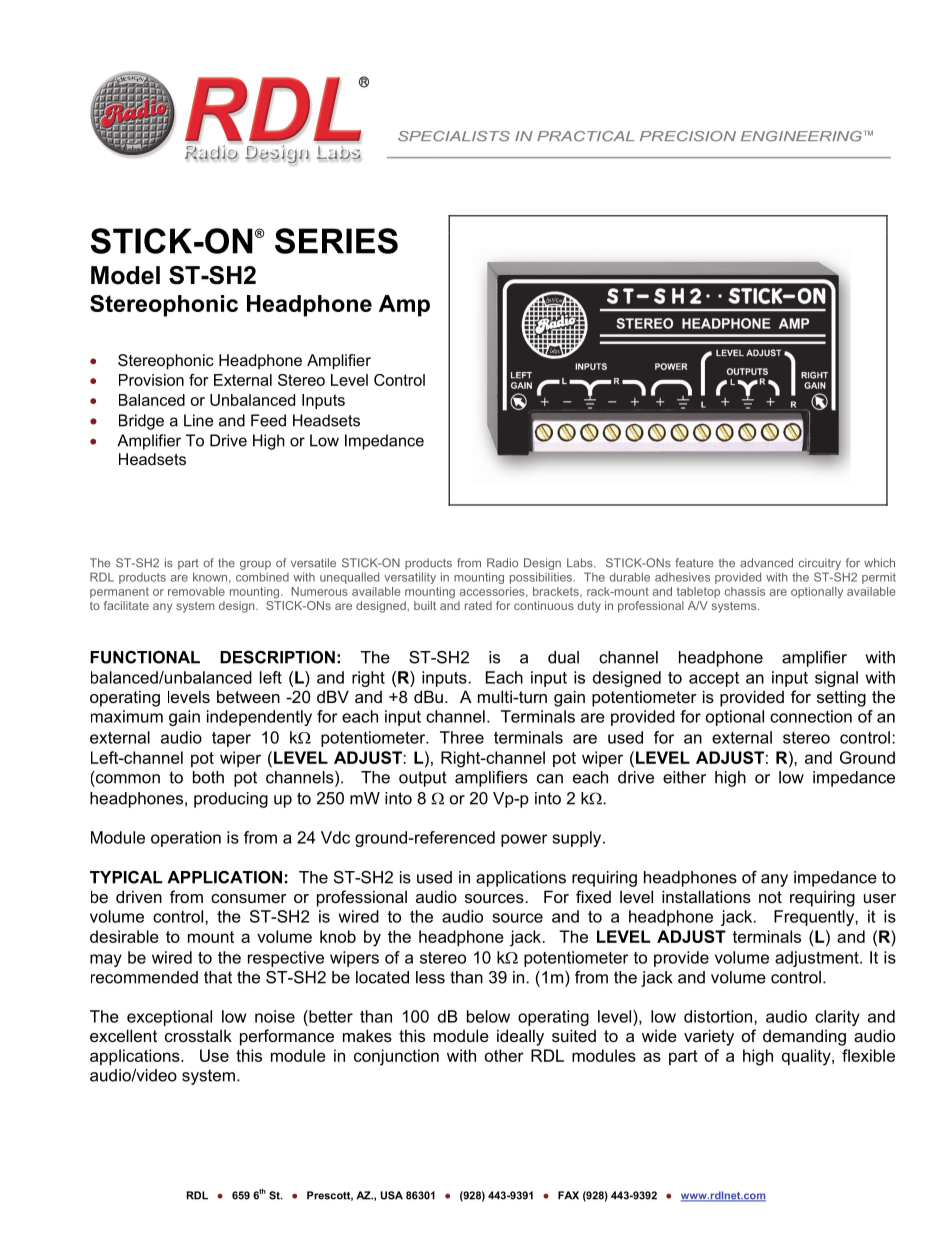 The height and width of the screenshot is (1233, 952). What do you see at coordinates (811, 716) in the screenshot?
I see `connection` at bounding box center [811, 716].
